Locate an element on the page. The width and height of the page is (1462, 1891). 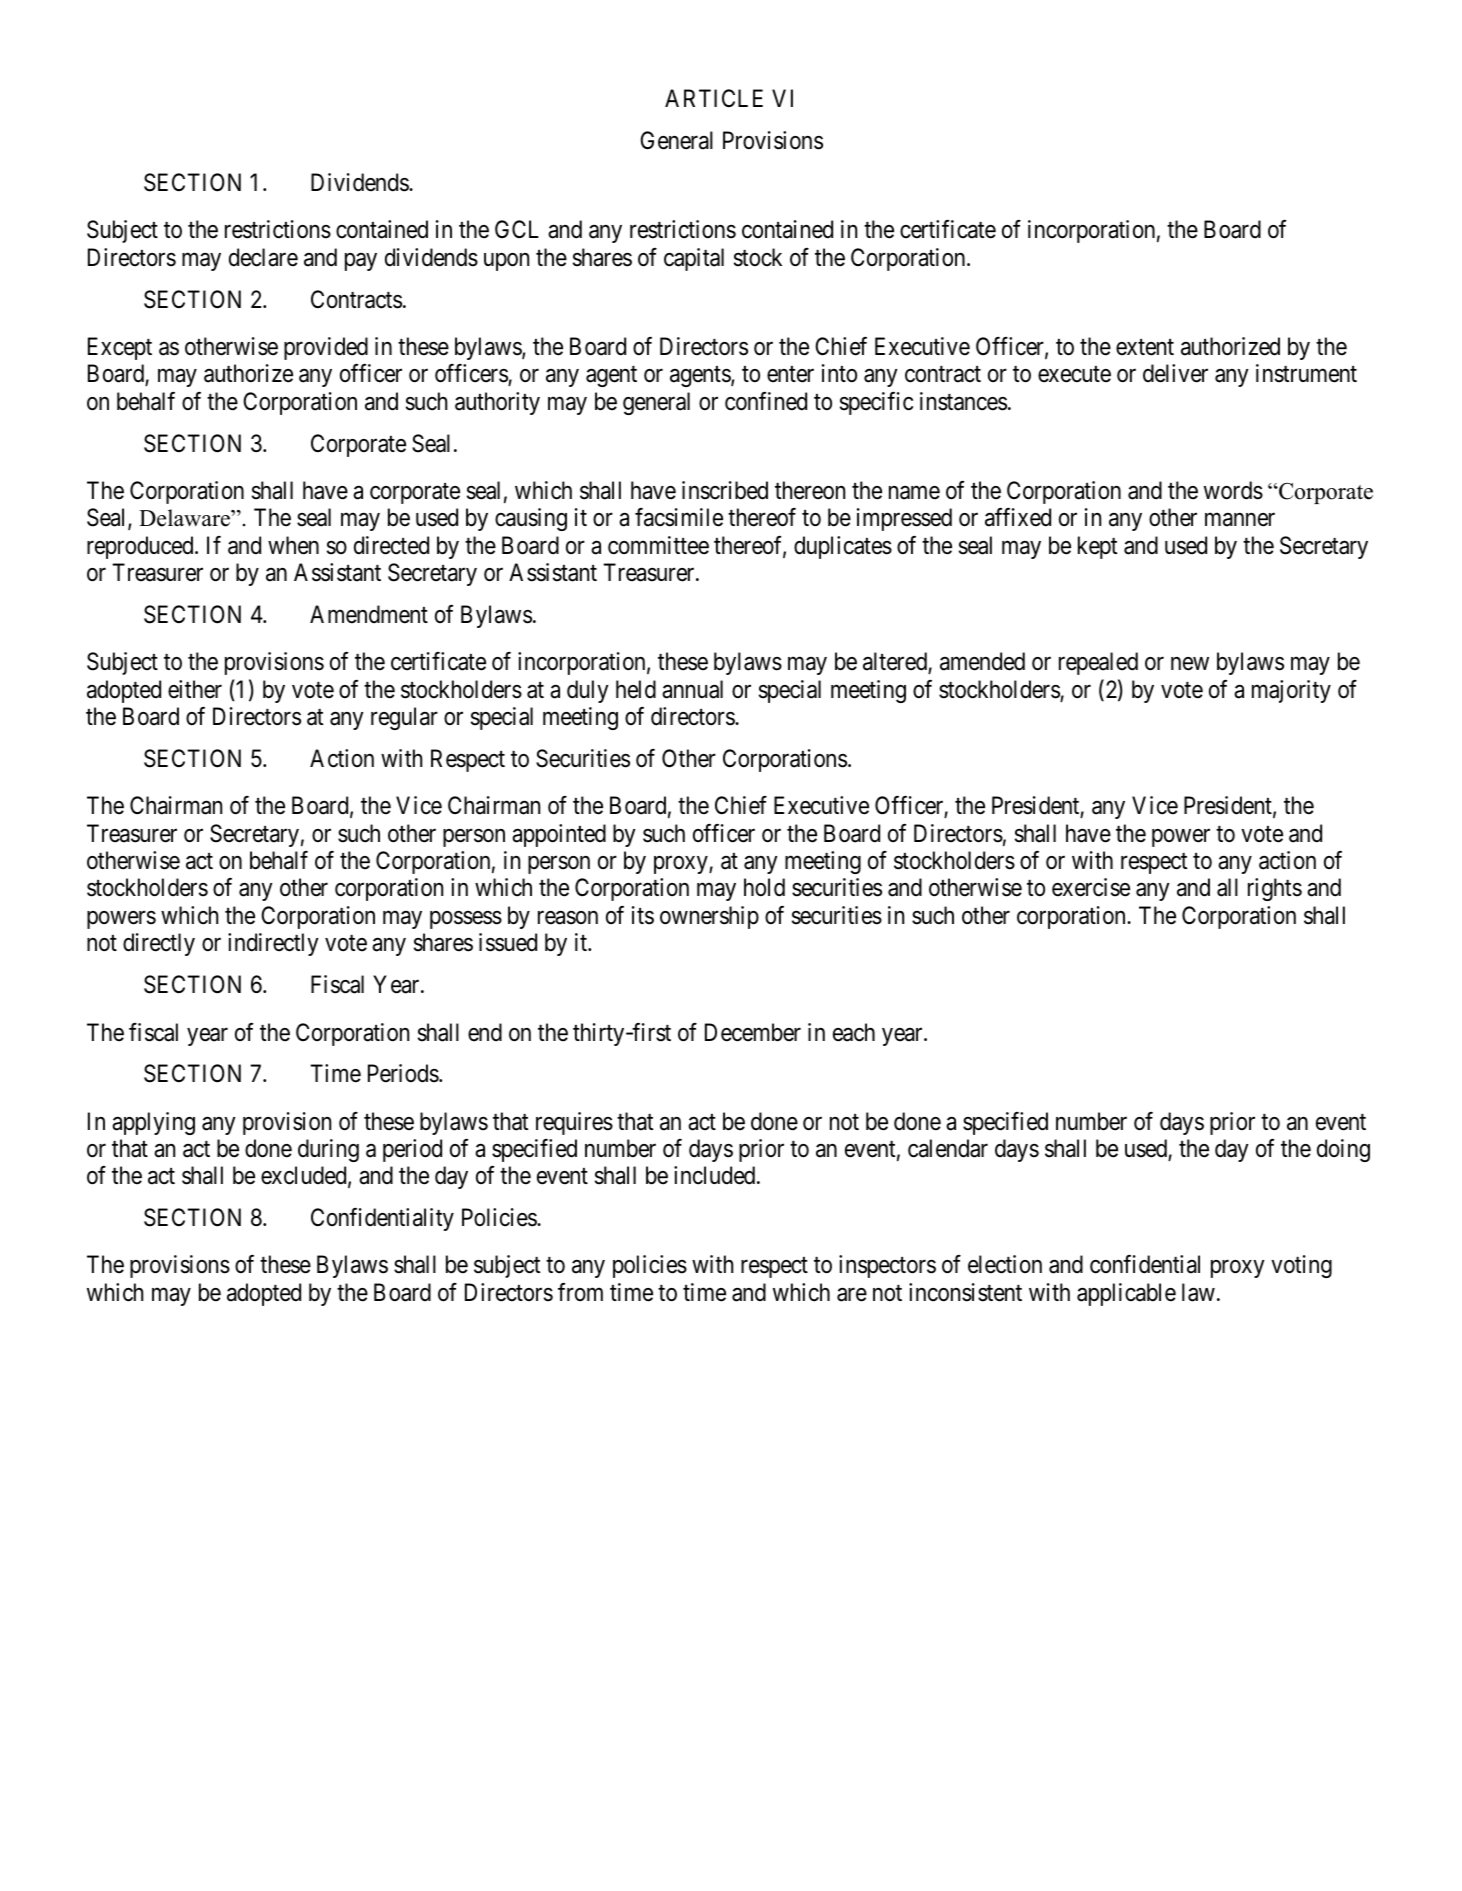
declare is located at coordinates (263, 257).
